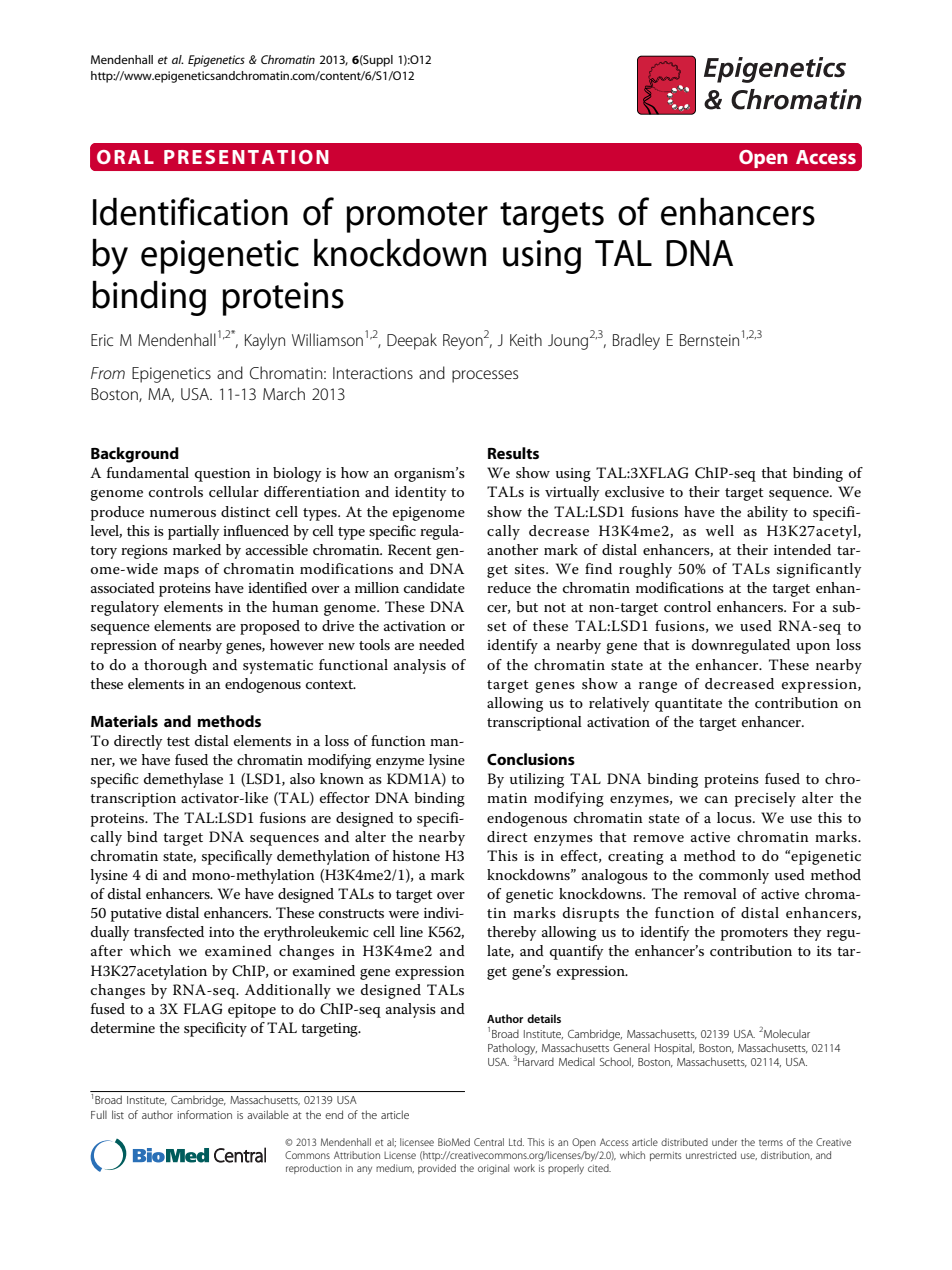 This screenshot has width=952, height=1270. I want to click on Bradley, so click(636, 341).
